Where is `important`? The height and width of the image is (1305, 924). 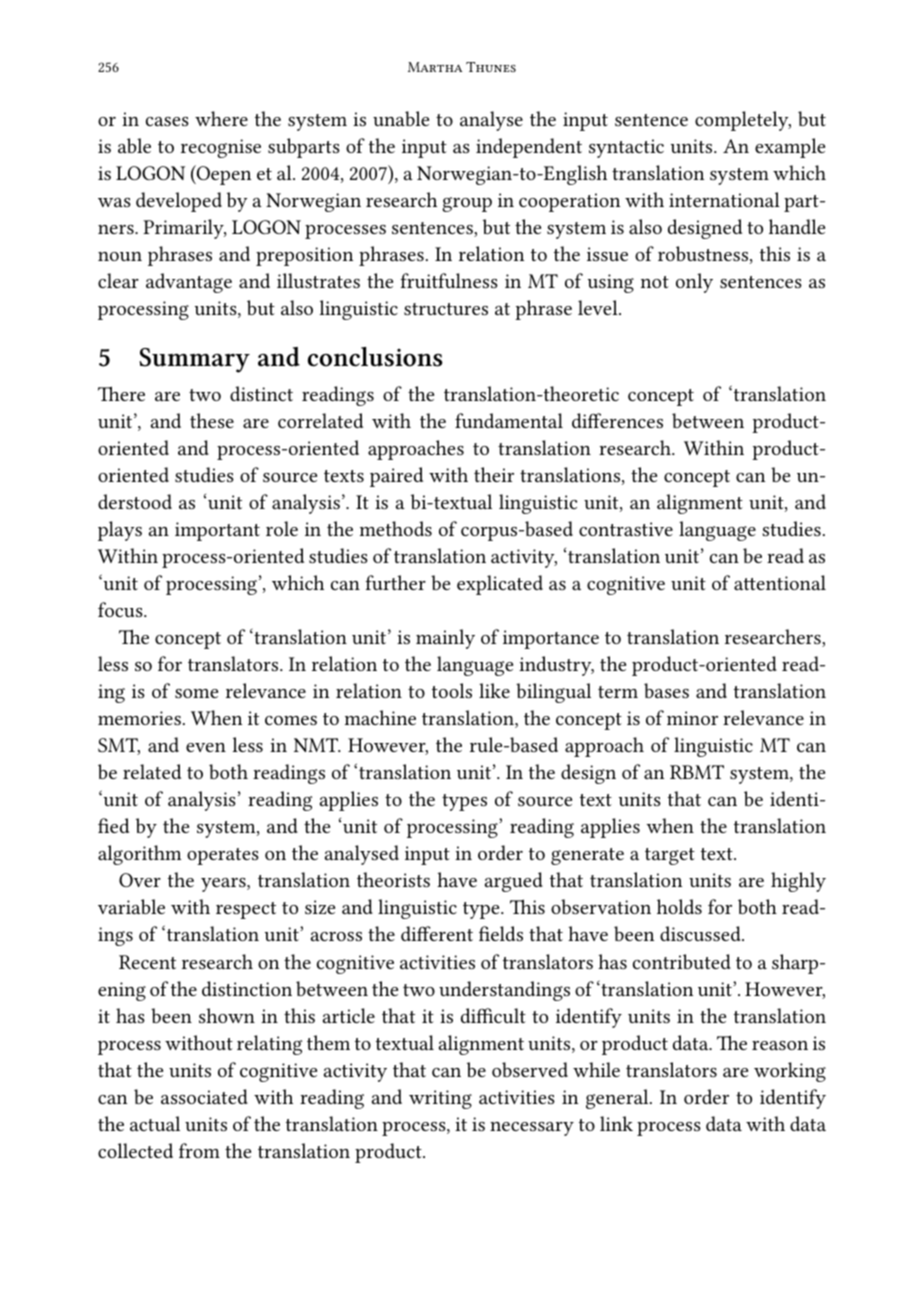 important is located at coordinates (217, 531).
